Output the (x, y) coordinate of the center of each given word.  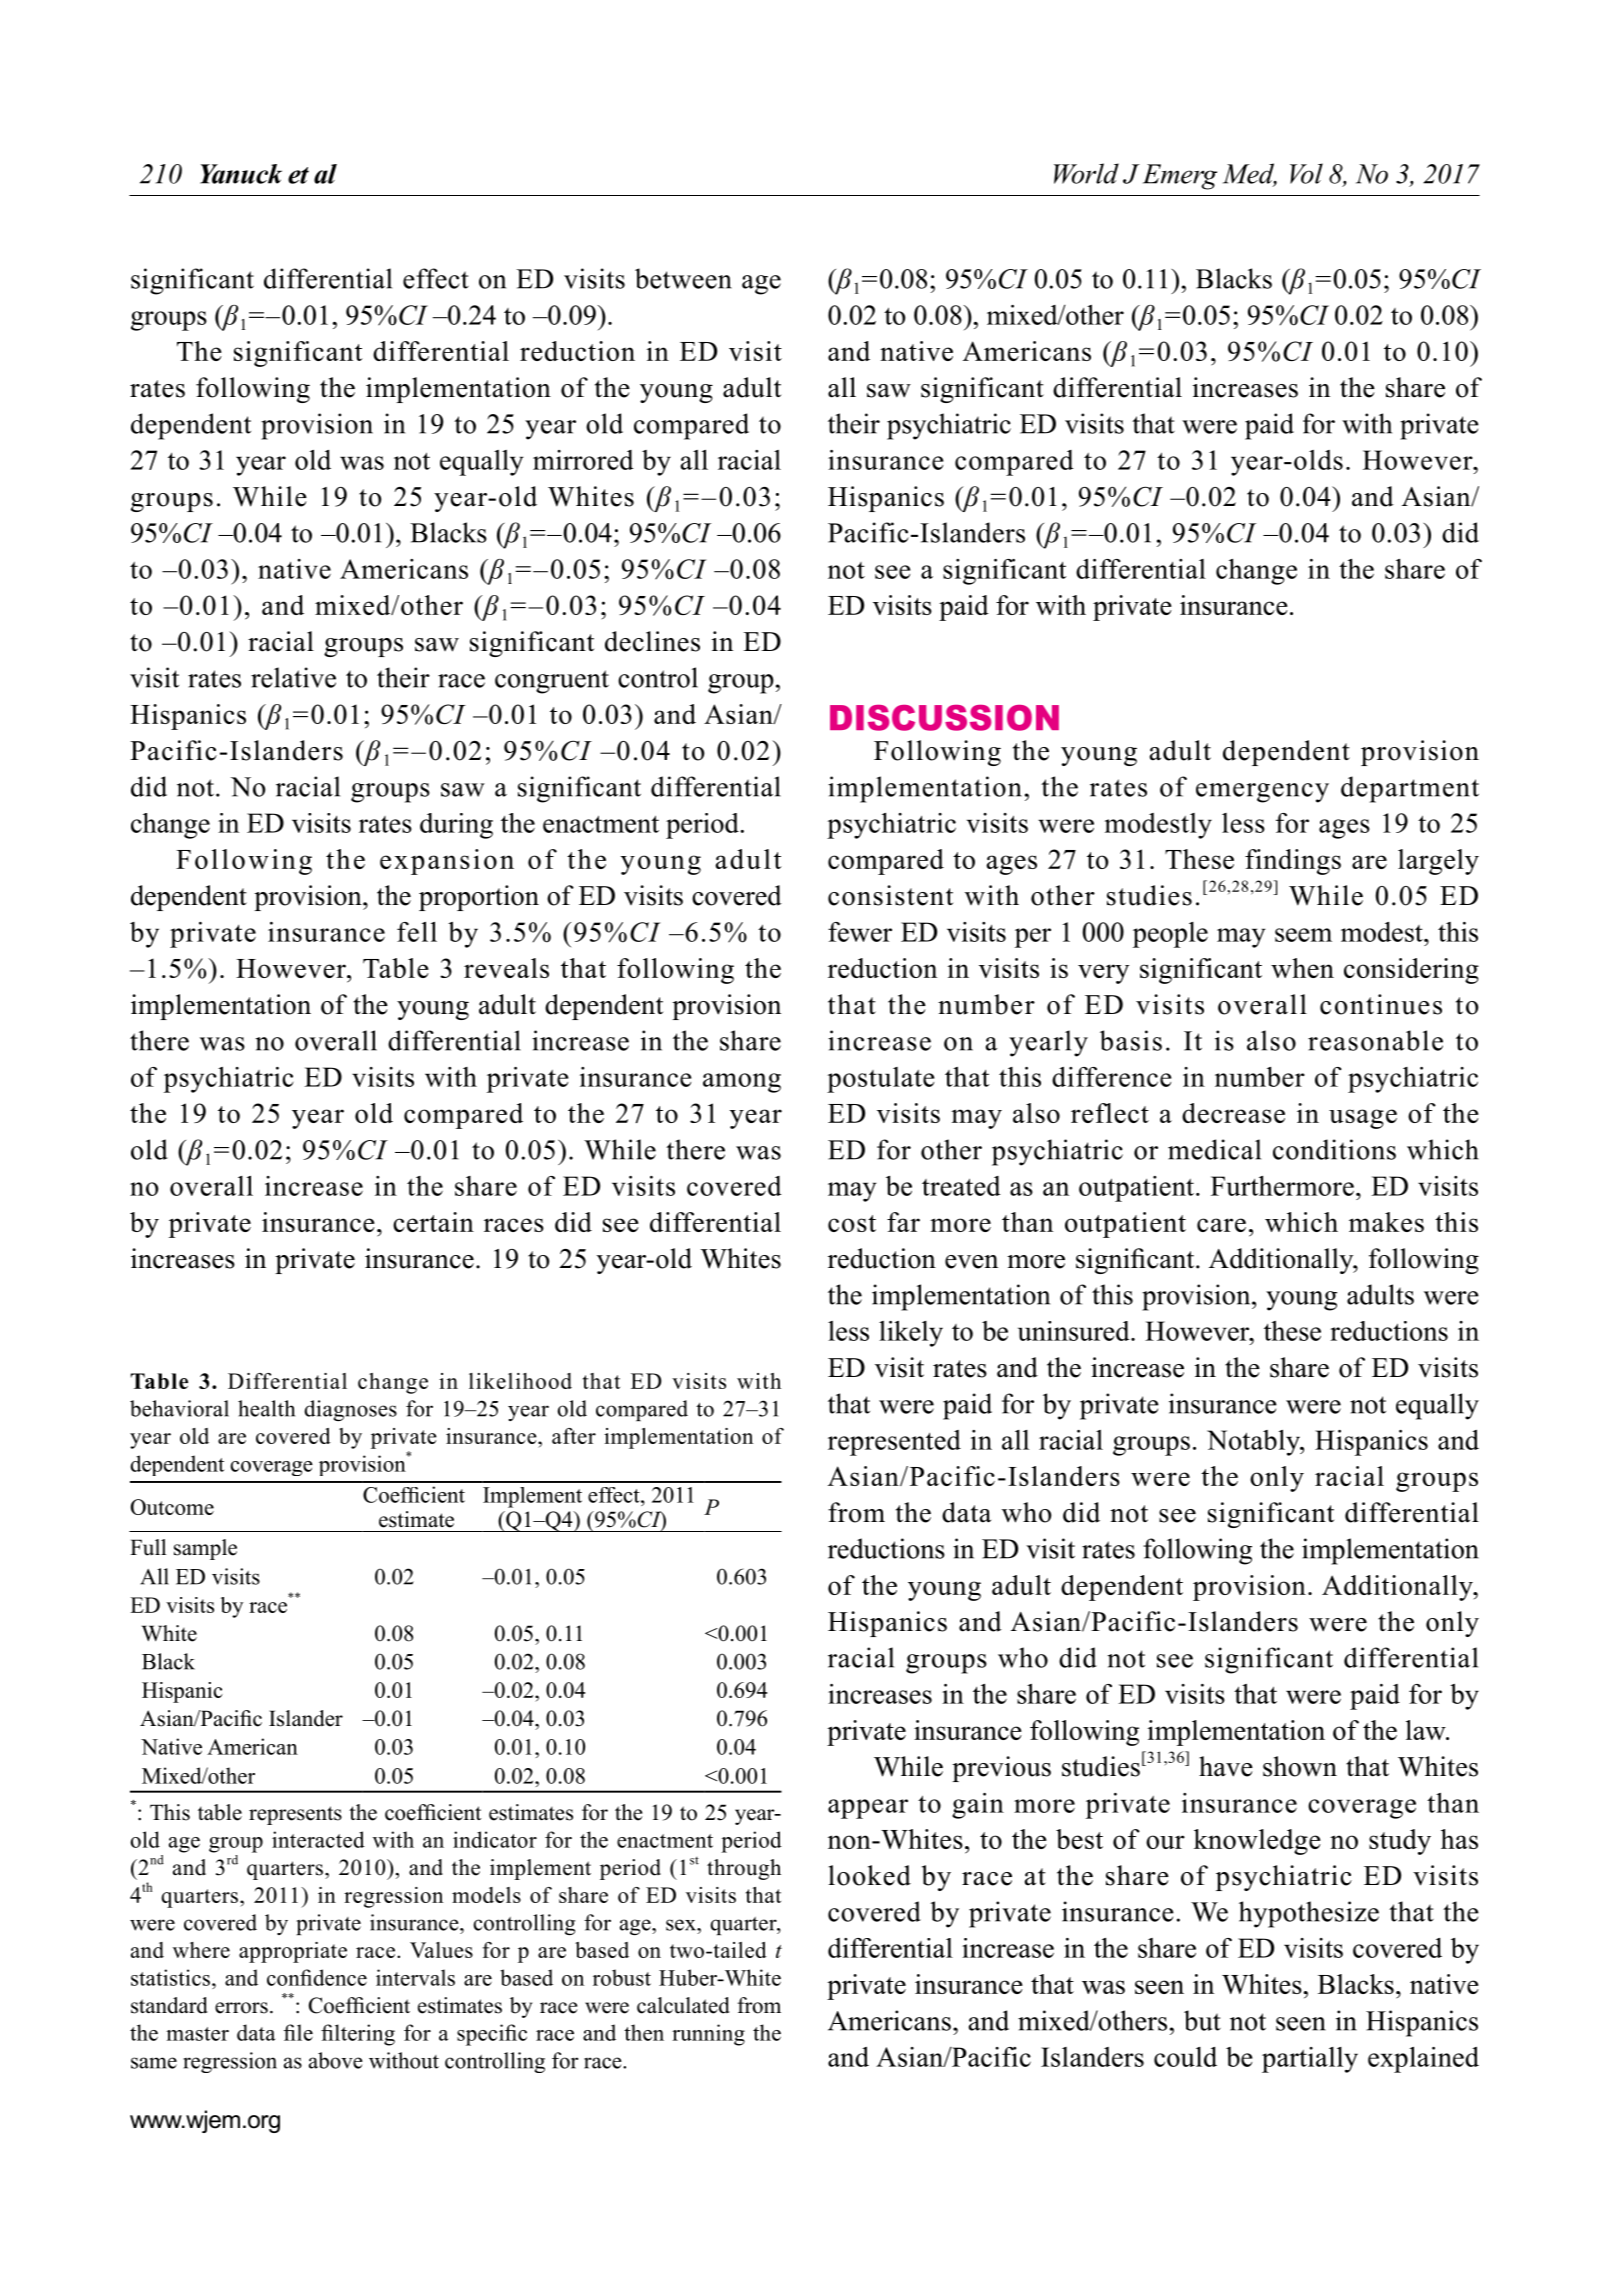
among (742, 1083)
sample (205, 1549)
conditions (1334, 1149)
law (1427, 1730)
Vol (1306, 173)
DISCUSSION (944, 718)
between (683, 278)
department (1410, 789)
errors (241, 2008)
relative (293, 677)
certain (433, 1222)
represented (894, 1443)
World (1086, 173)
